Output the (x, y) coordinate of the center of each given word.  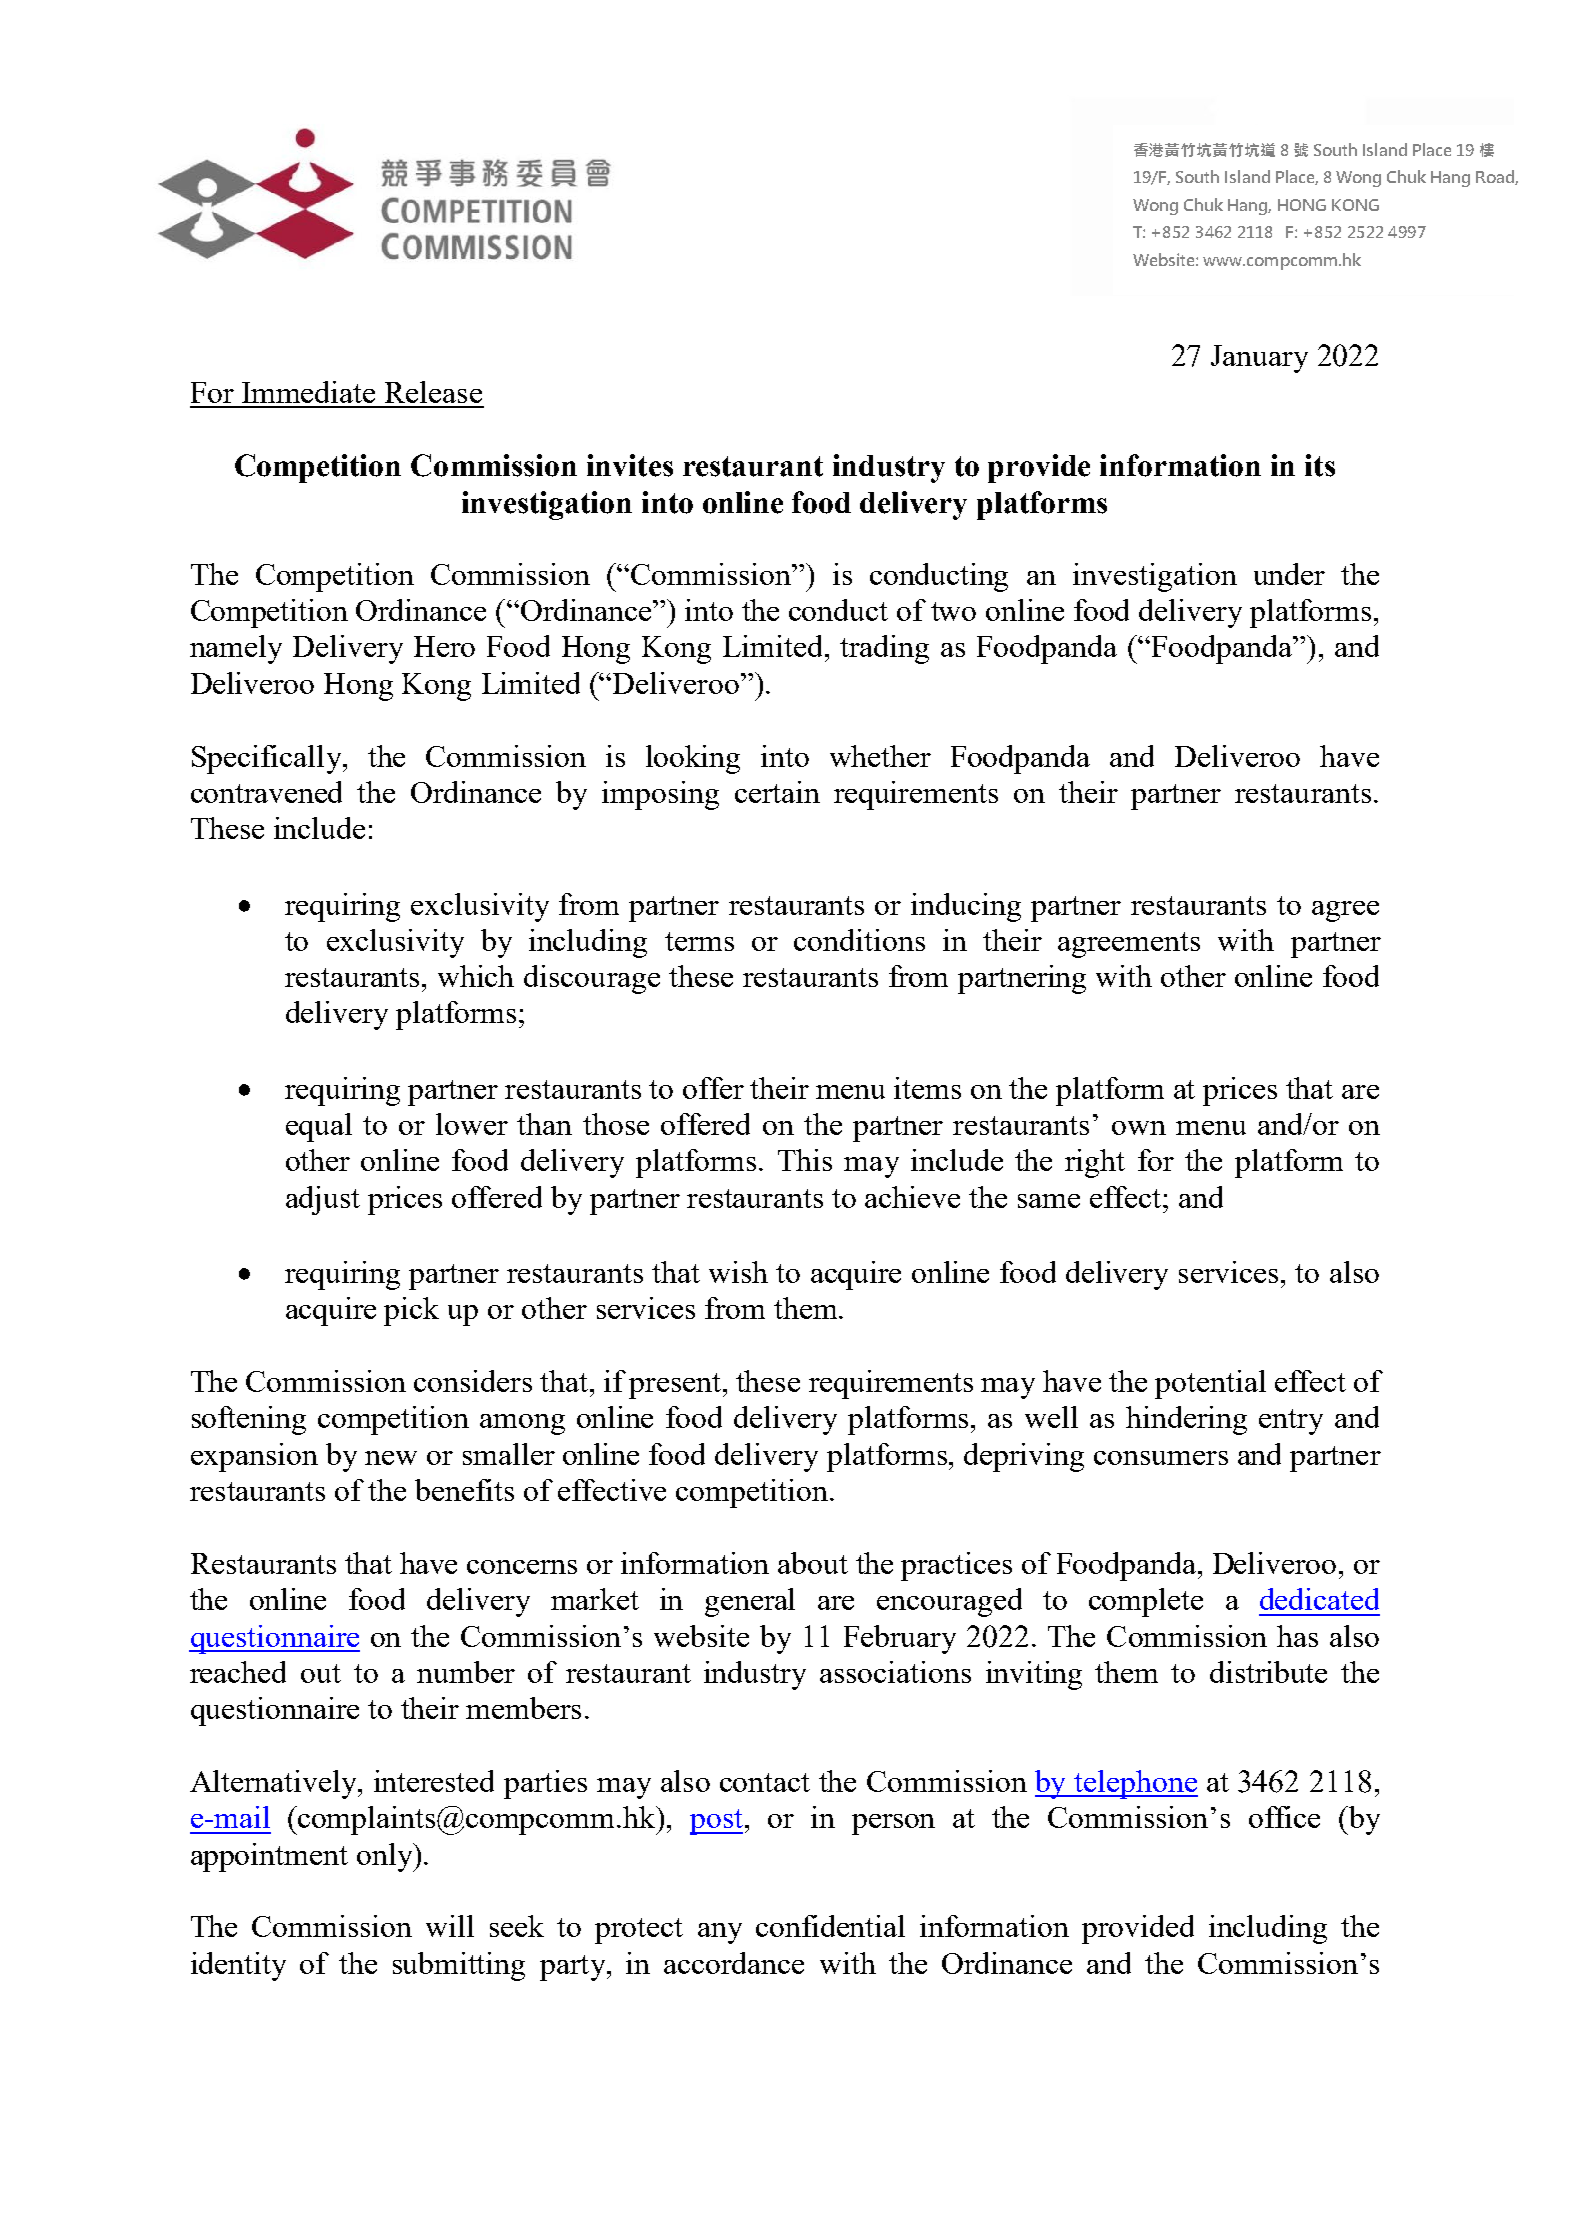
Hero (444, 646)
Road (1496, 177)
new (391, 1458)
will (450, 1926)
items (927, 1088)
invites (630, 465)
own (1139, 1128)
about (813, 1563)
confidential (830, 1926)
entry (1291, 1422)
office (1284, 1817)
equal (319, 1127)
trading (884, 649)
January (1259, 359)
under (1289, 574)
